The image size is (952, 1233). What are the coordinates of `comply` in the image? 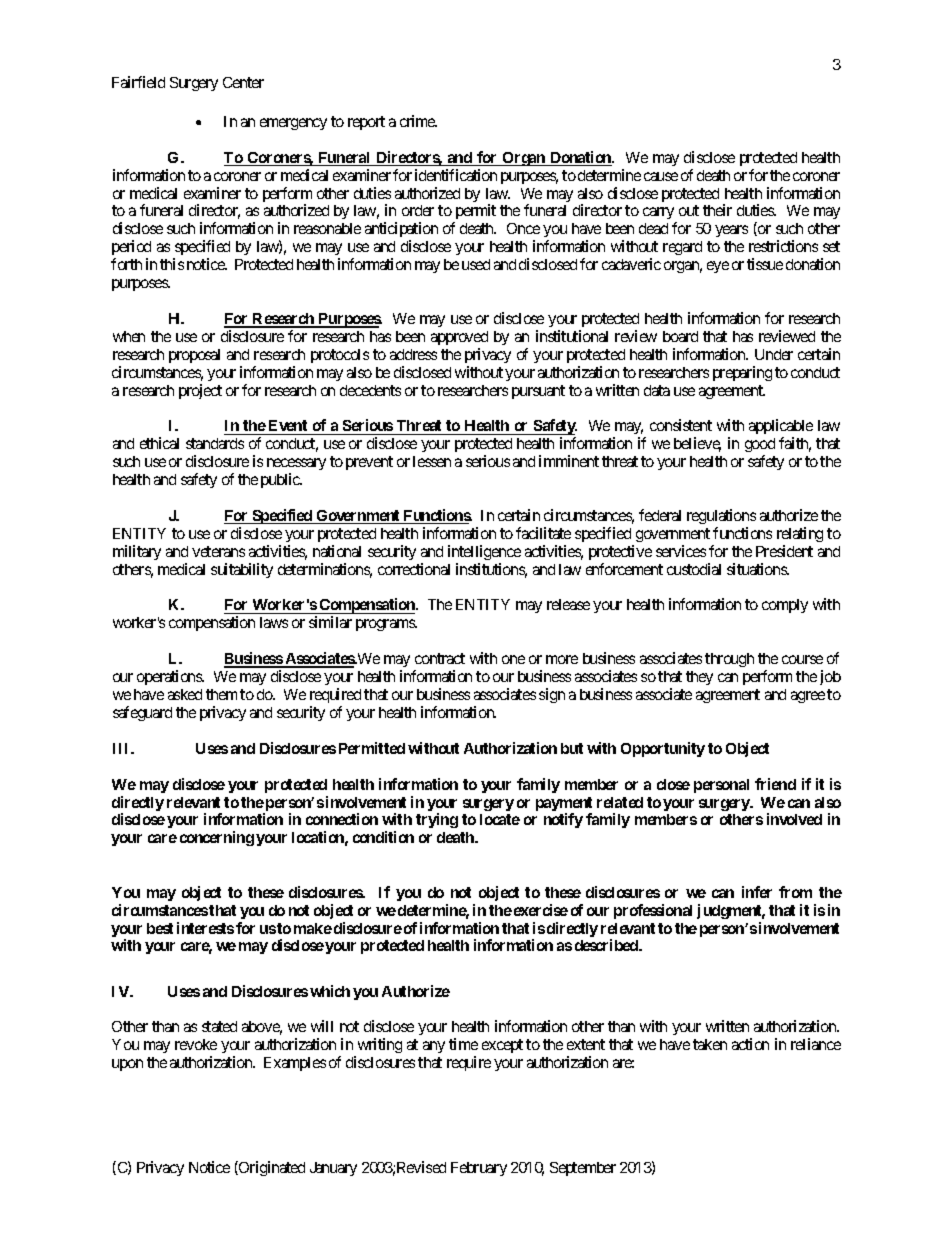 It's located at (785, 606).
